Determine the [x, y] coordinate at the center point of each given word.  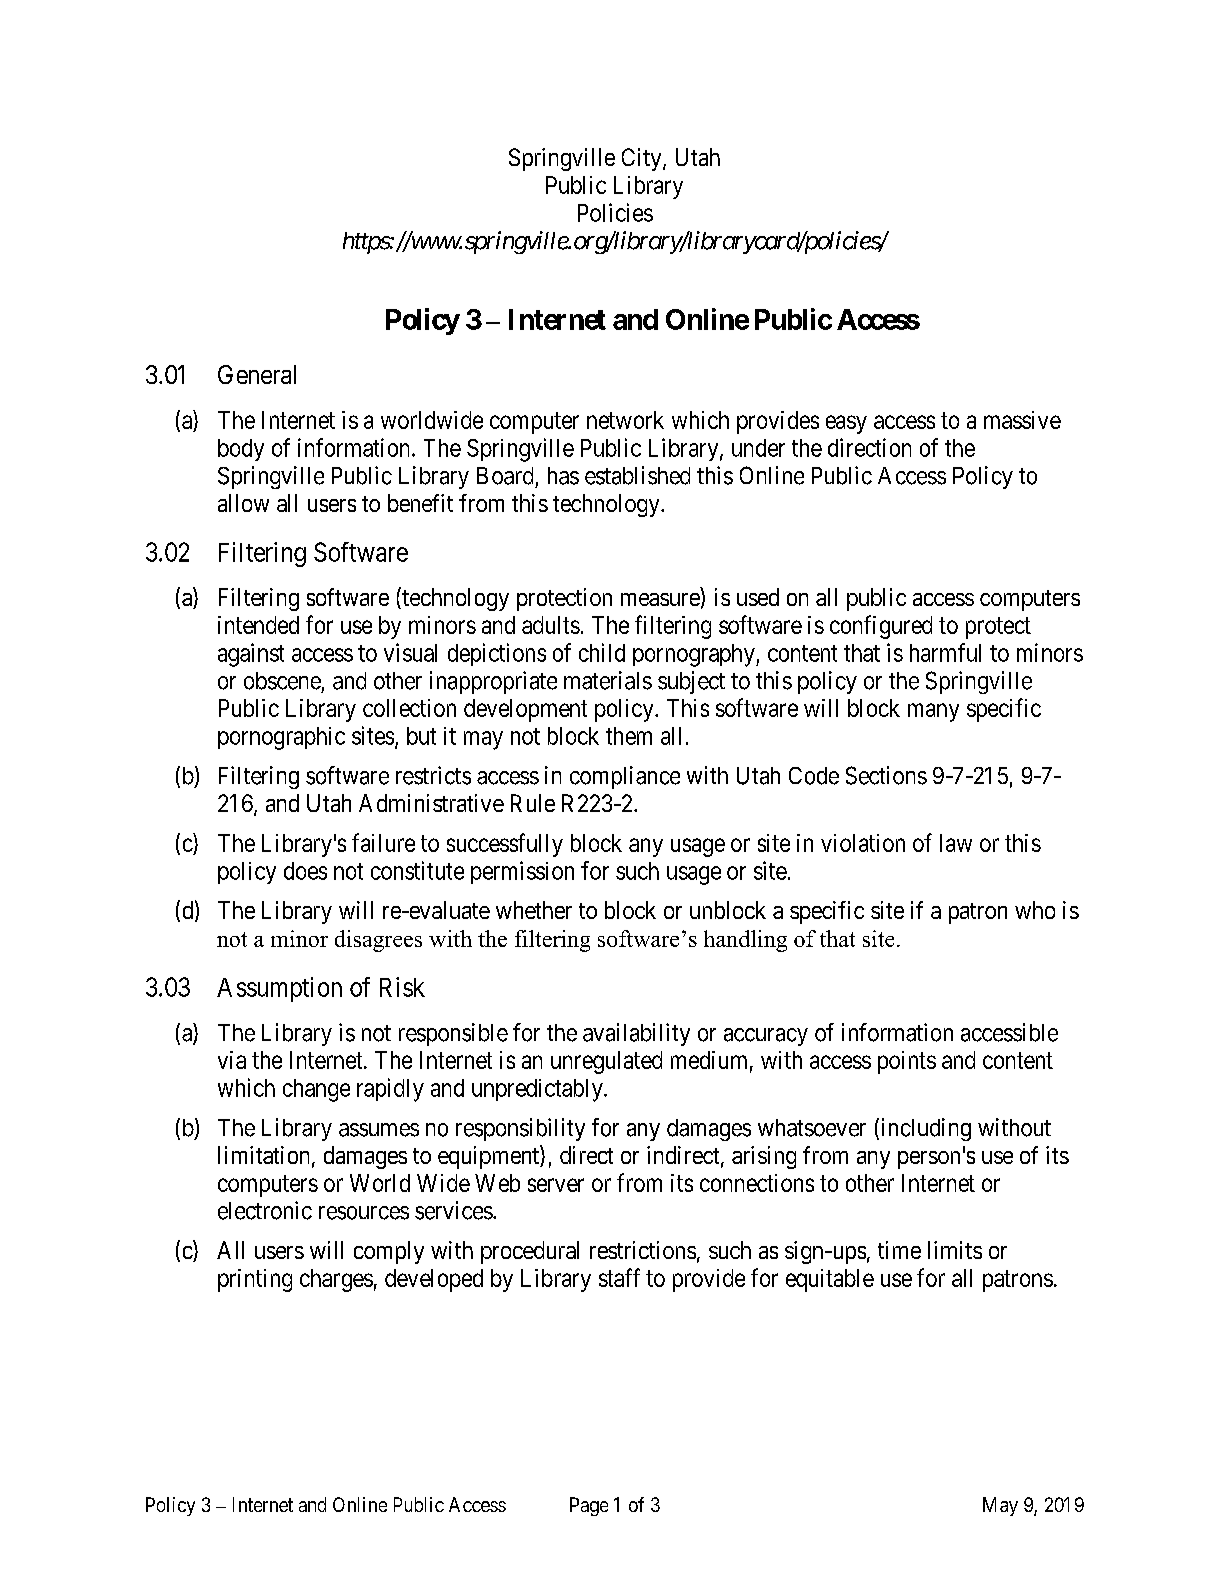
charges [336, 1280]
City [643, 159]
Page [589, 1506]
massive [1022, 420]
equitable [830, 1280]
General [257, 374]
